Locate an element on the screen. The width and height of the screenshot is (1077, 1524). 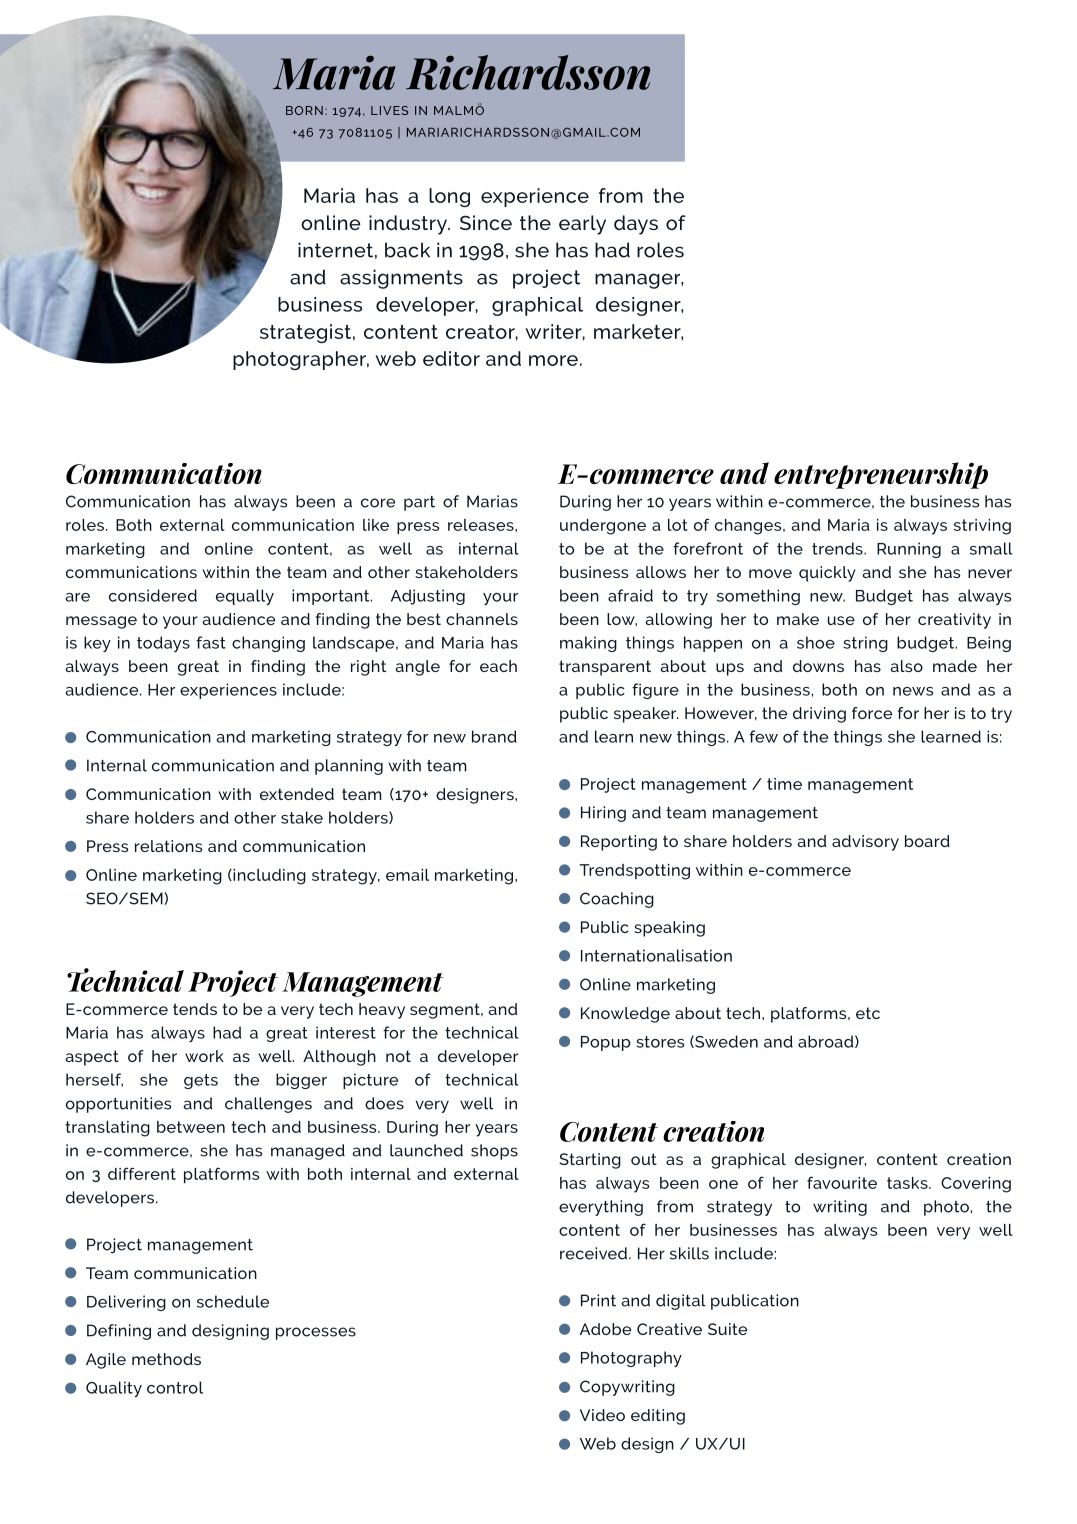
considered is located at coordinates (153, 595).
